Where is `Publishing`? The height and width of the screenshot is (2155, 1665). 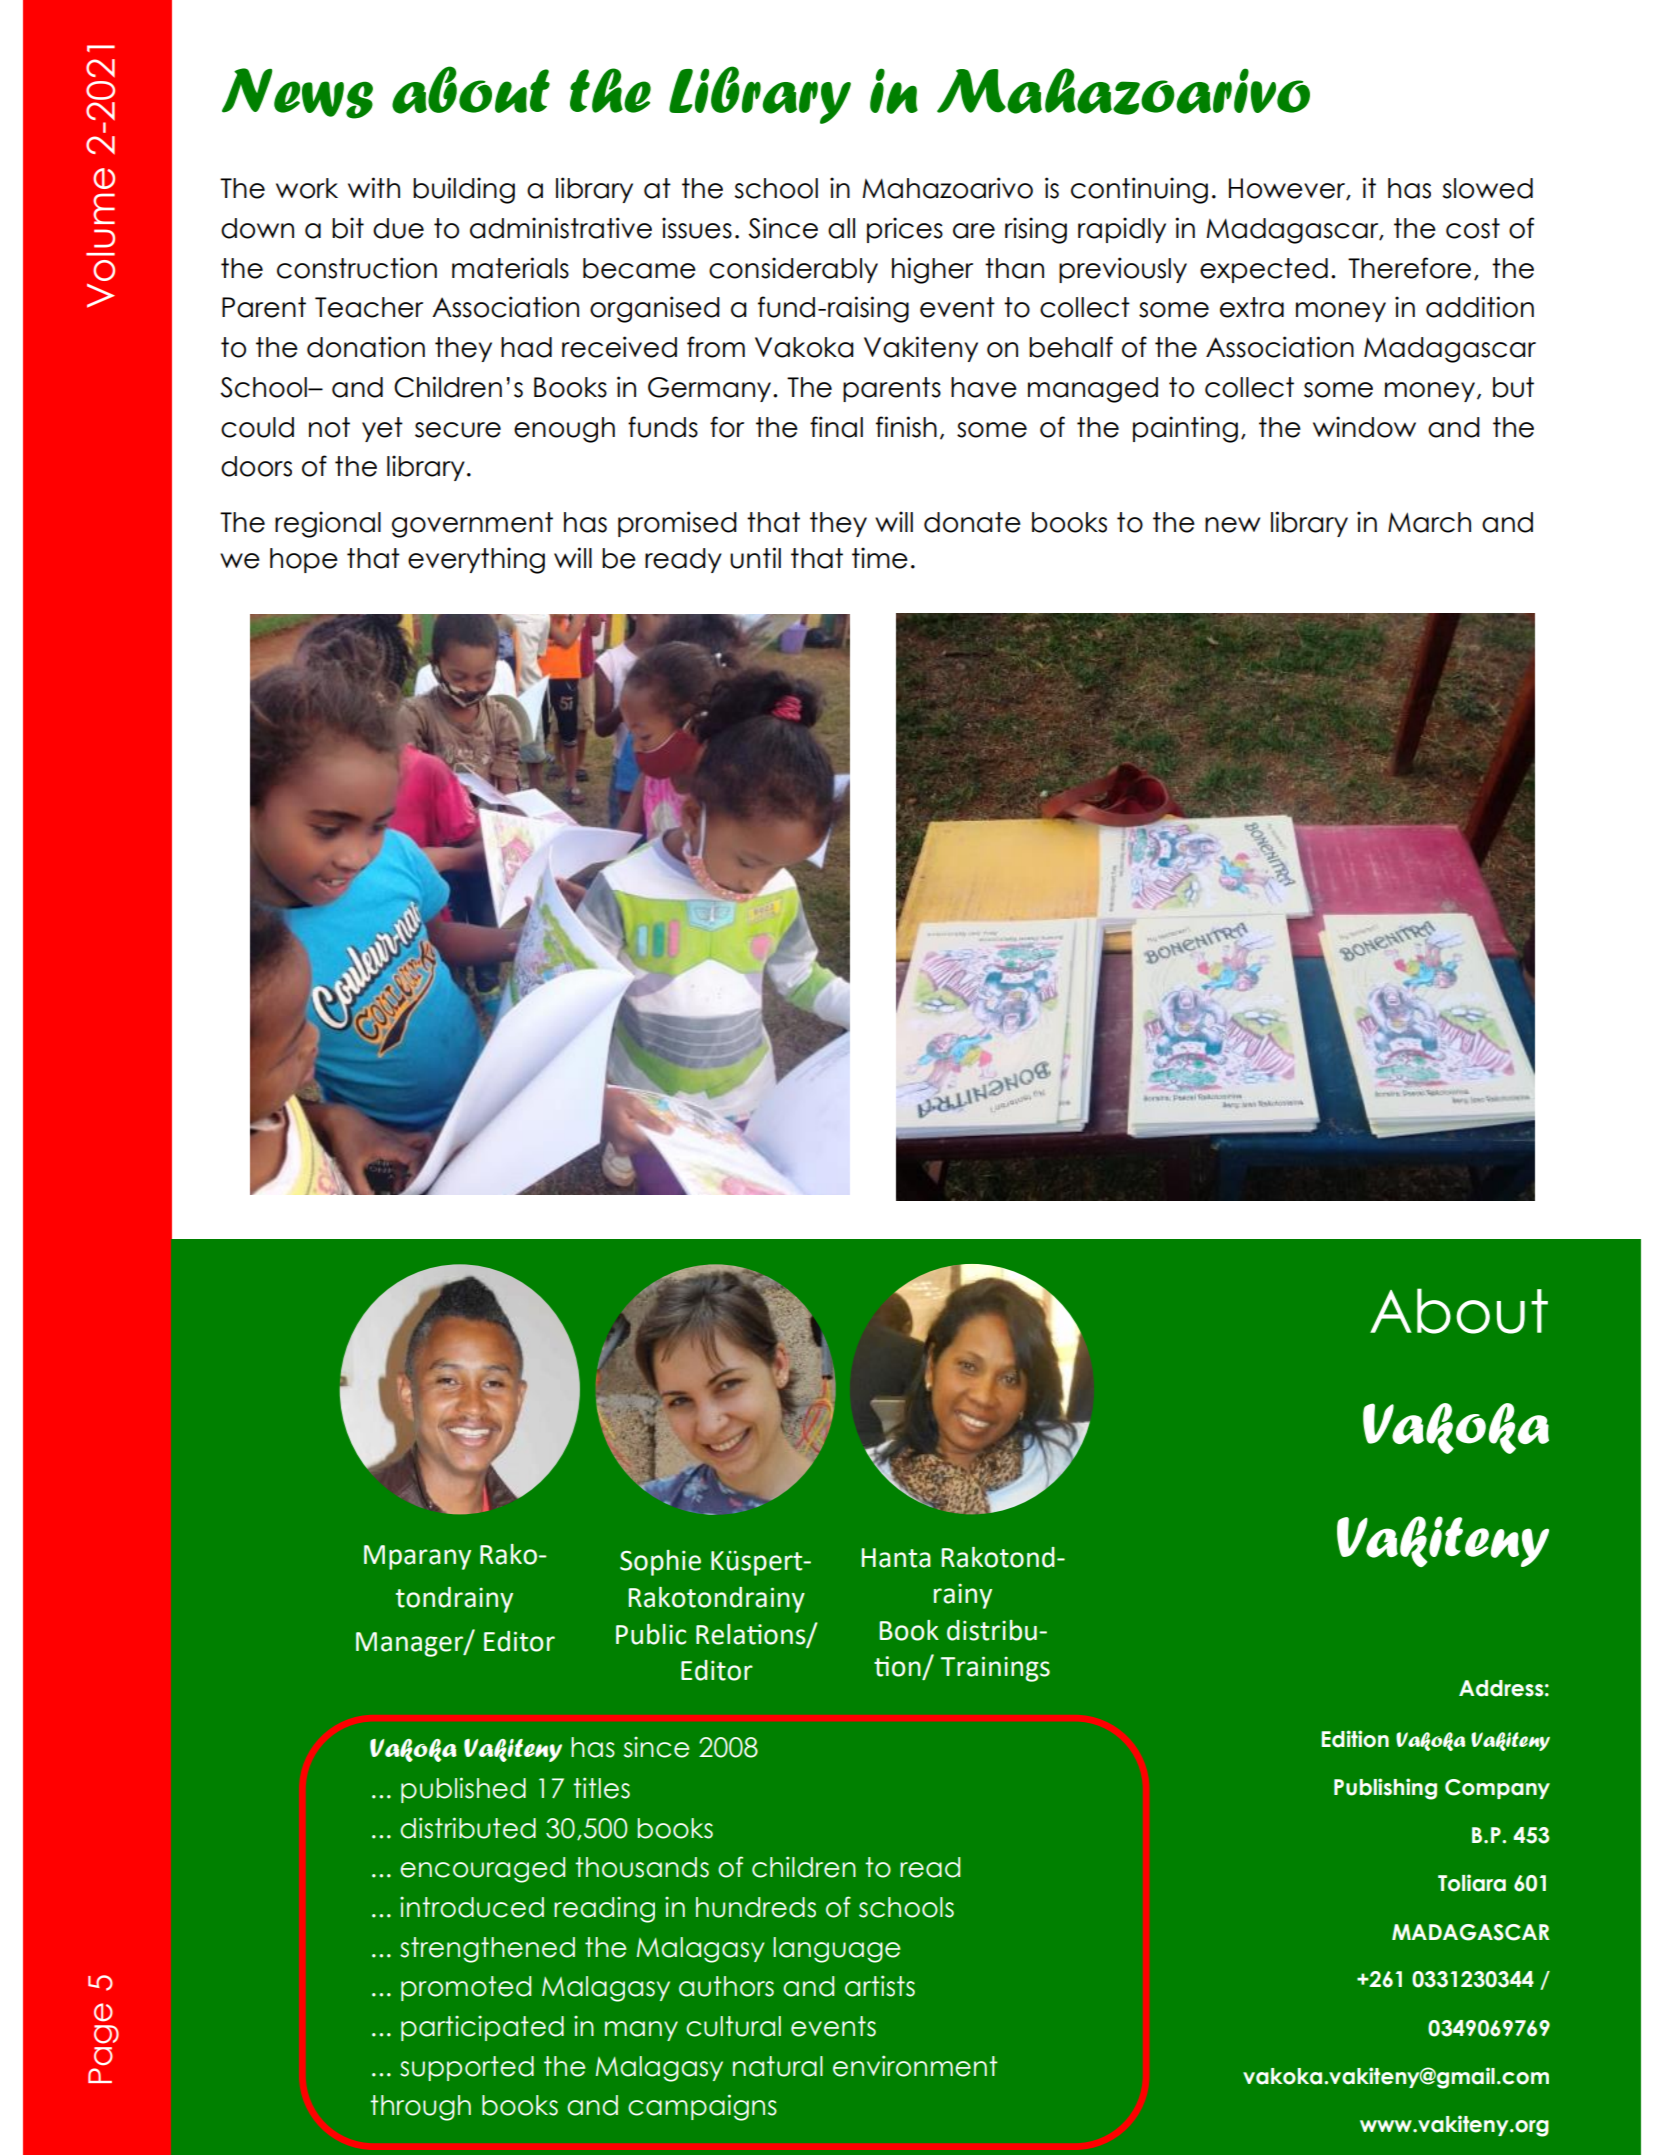 Publishing is located at coordinates (1385, 1789).
